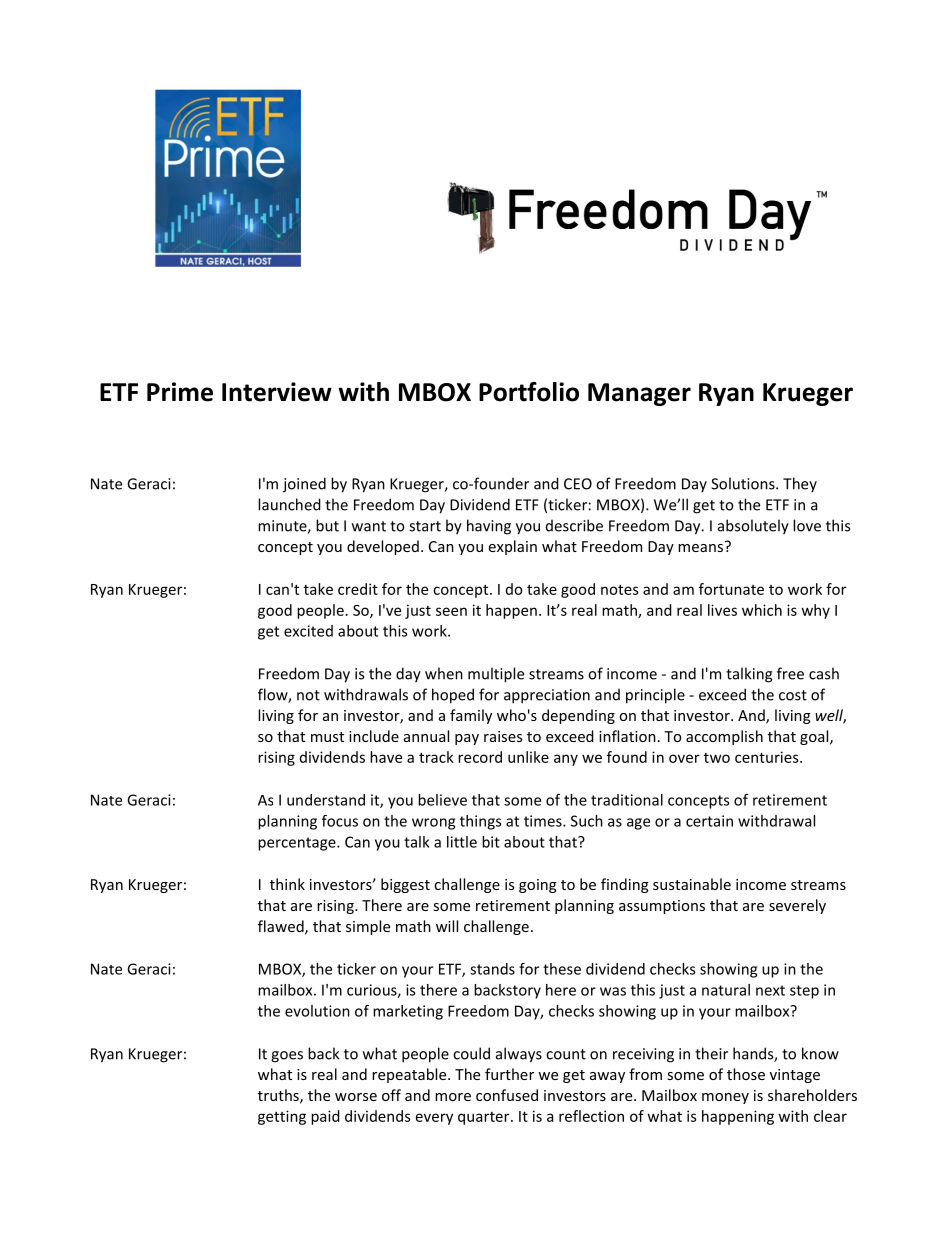  Describe the element at coordinates (639, 394) in the screenshot. I see `Manager` at that location.
